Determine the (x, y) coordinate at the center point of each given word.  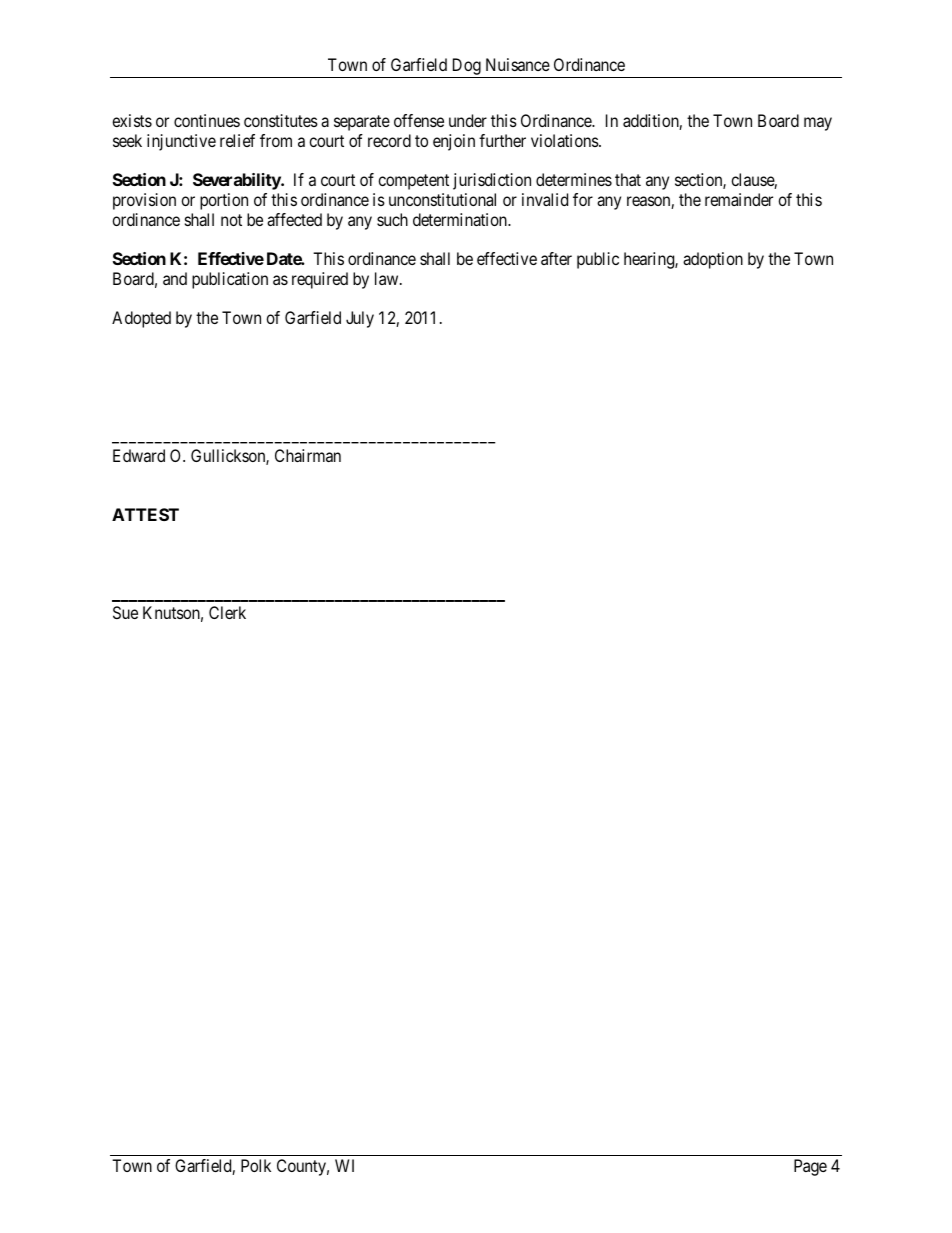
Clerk (227, 612)
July (360, 319)
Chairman (308, 455)
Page (810, 1167)
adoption (713, 260)
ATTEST (145, 514)
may (818, 124)
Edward (139, 455)
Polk (256, 1165)
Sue (125, 612)
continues (207, 120)
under (468, 120)
